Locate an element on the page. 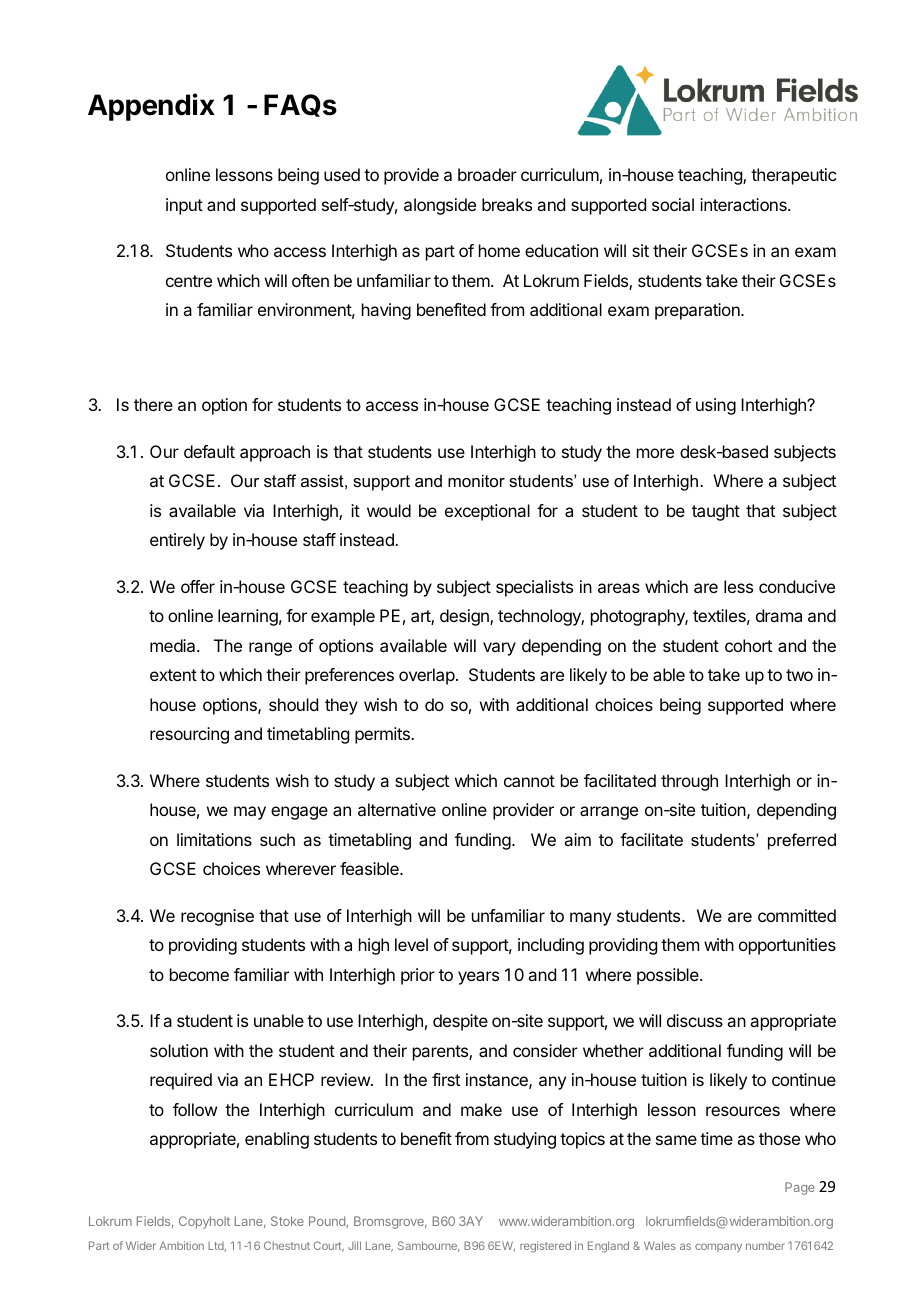 The image size is (924, 1308). recognise is located at coordinates (217, 917).
